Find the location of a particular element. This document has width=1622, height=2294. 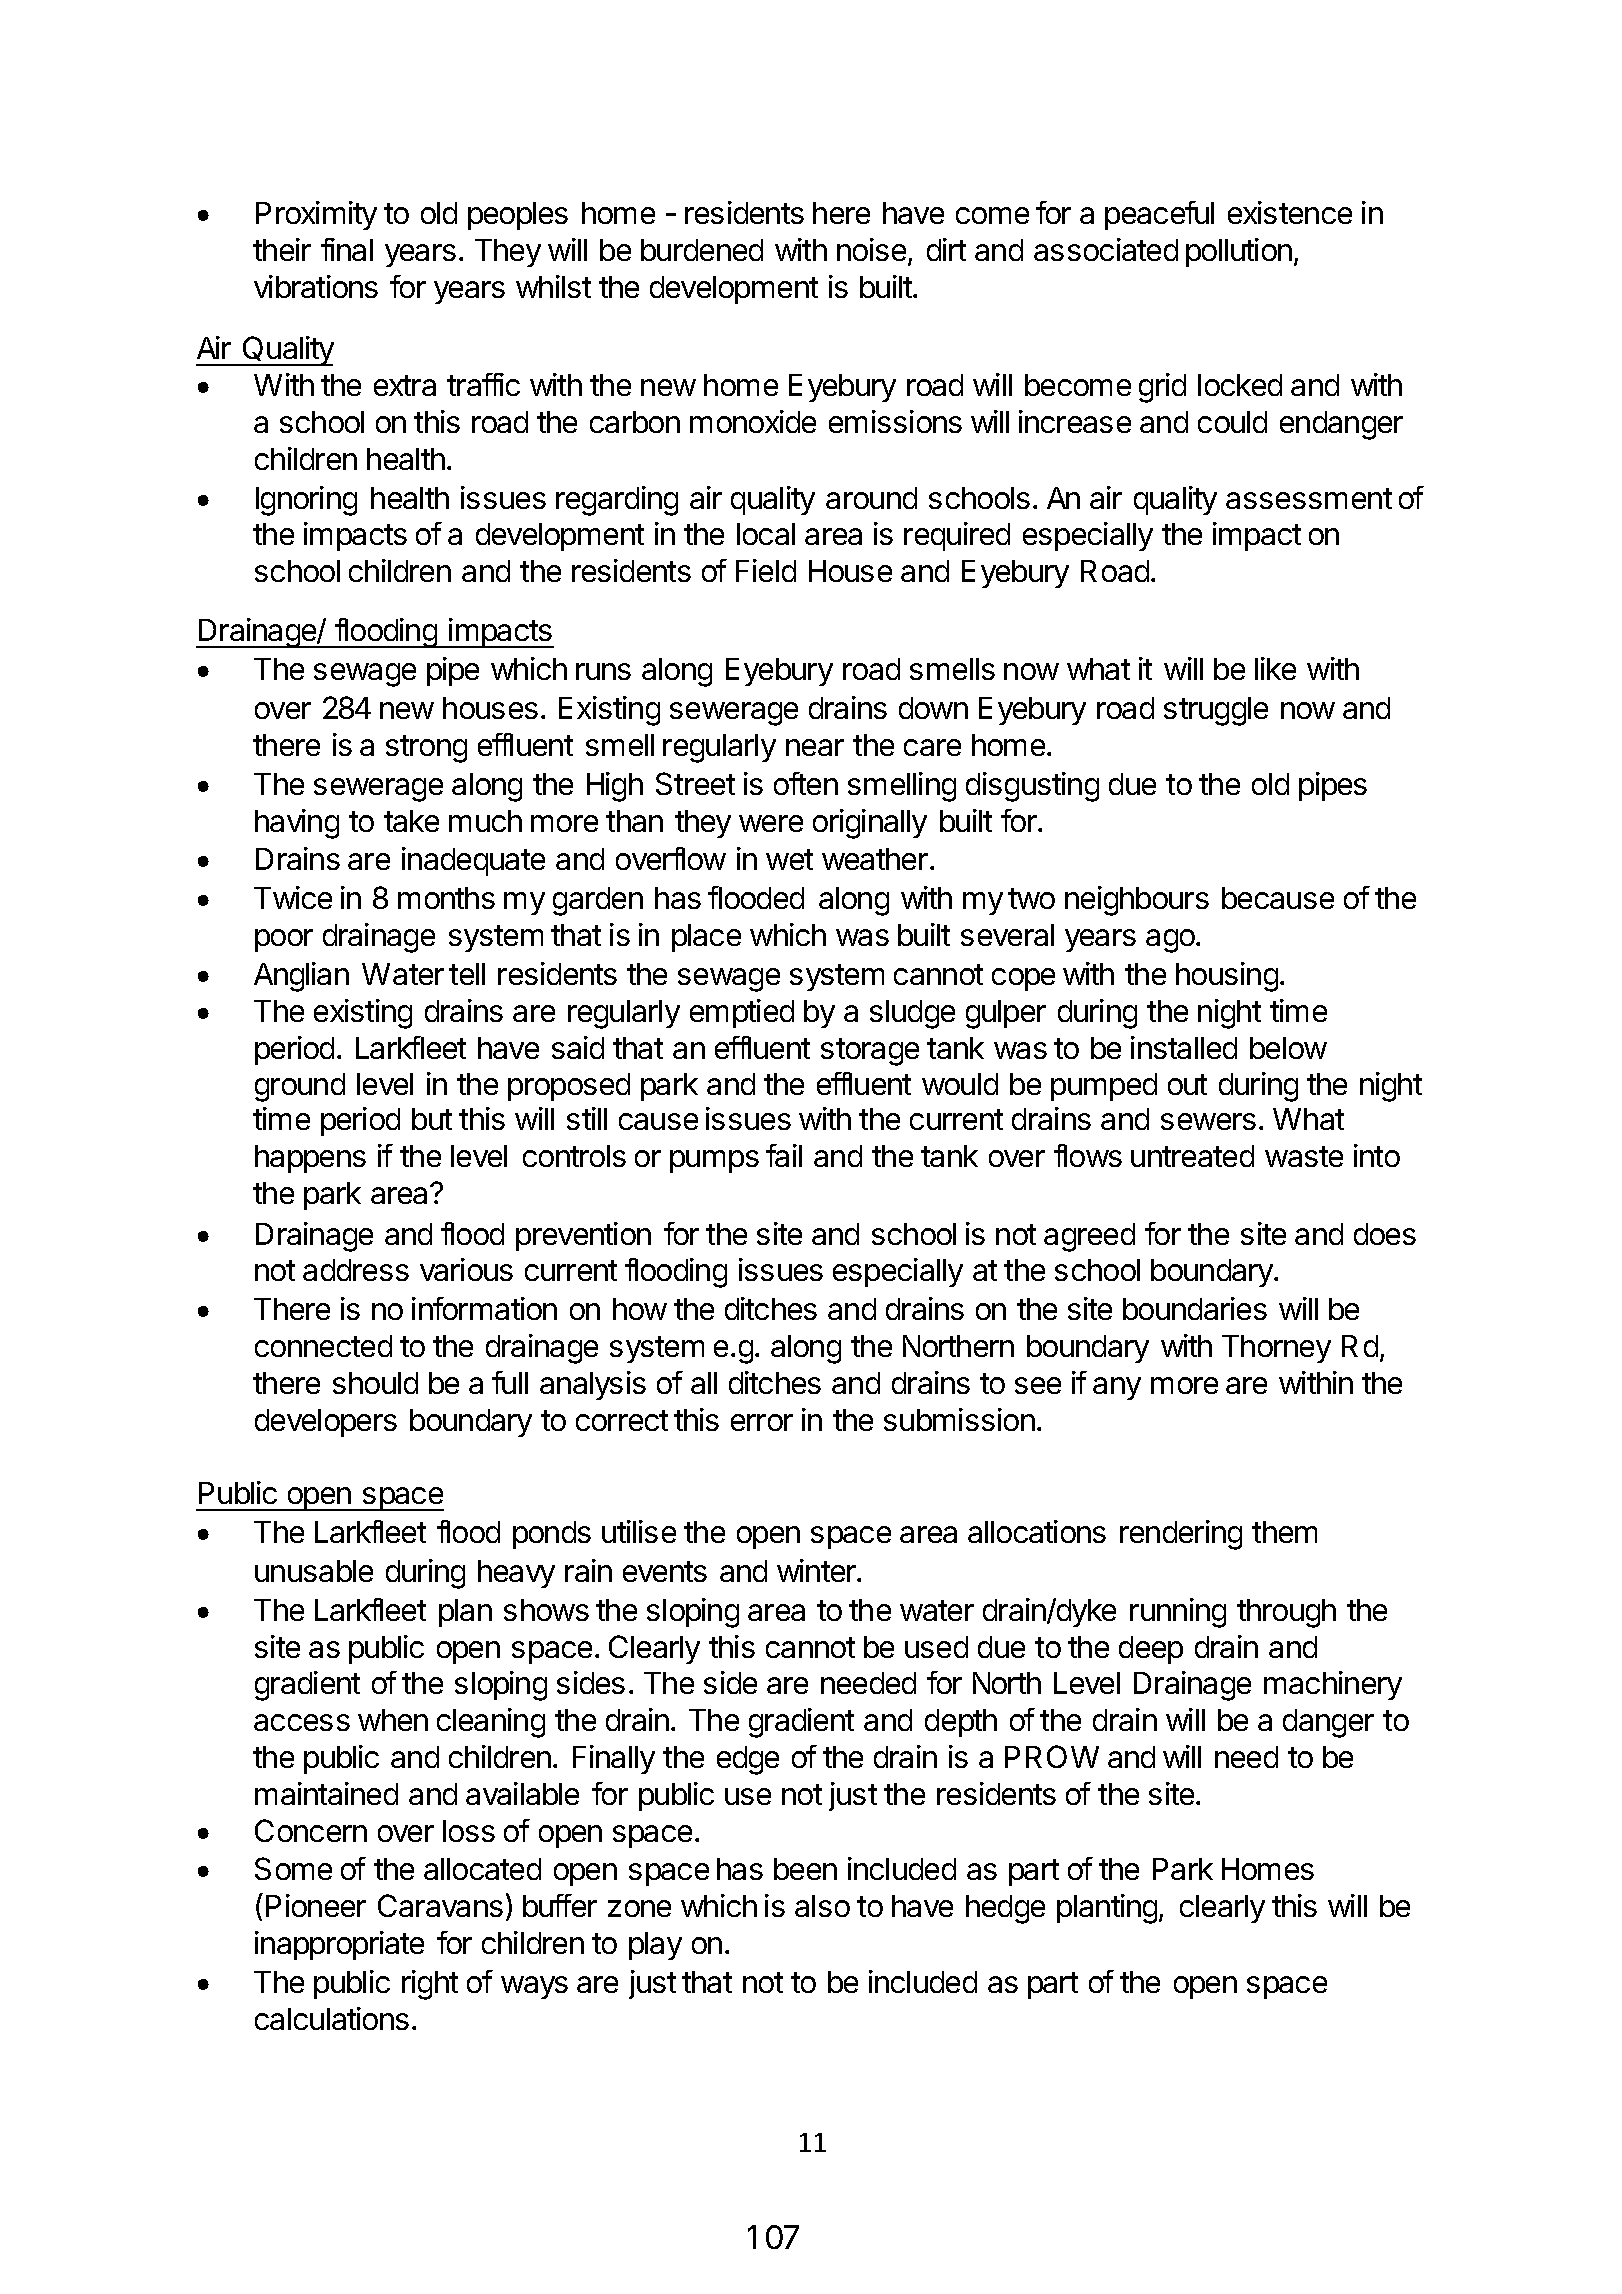

noise is located at coordinates (873, 251).
